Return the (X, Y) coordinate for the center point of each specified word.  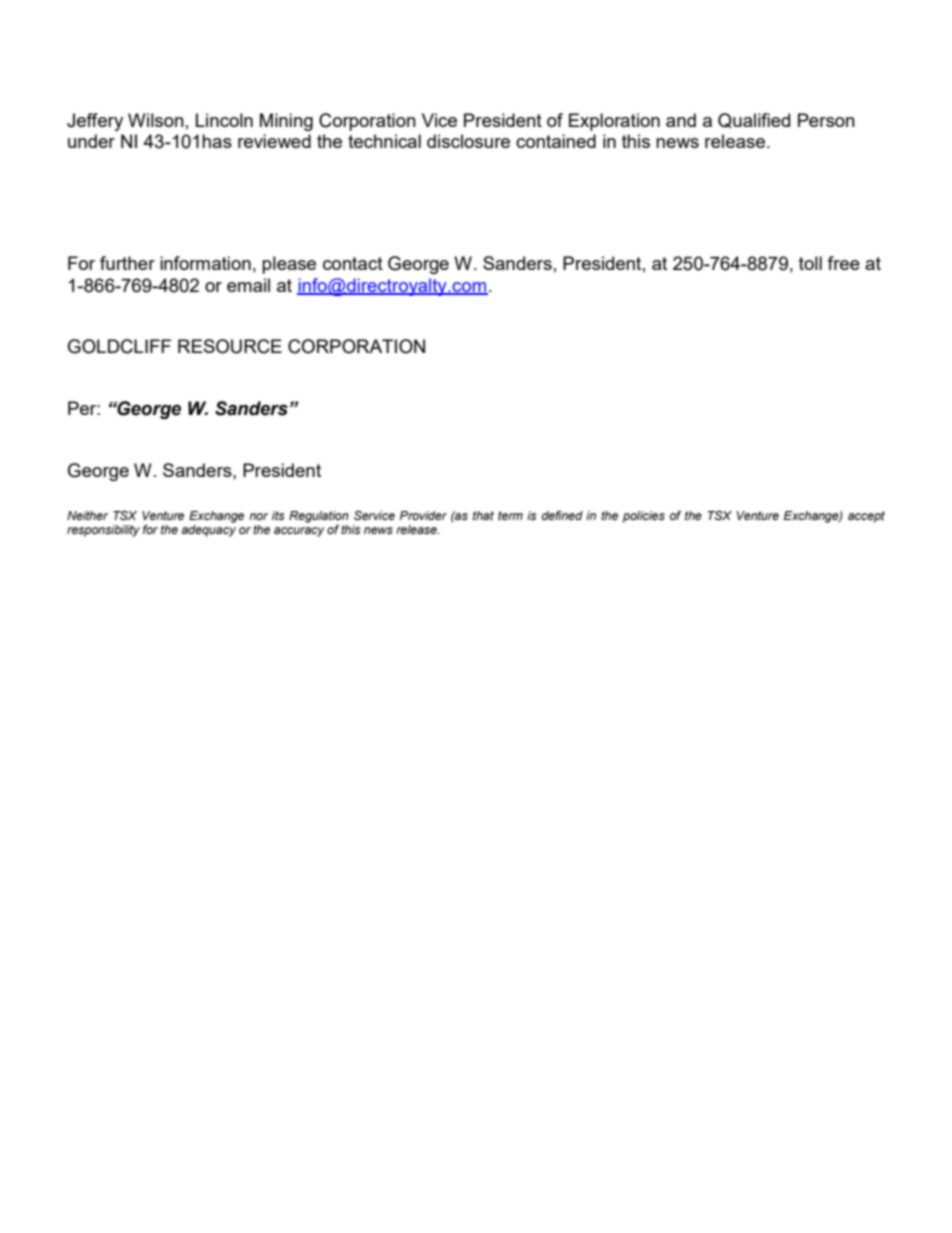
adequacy (208, 529)
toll (810, 263)
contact (353, 263)
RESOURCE (230, 346)
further (127, 263)
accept (866, 517)
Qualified (754, 120)
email (248, 285)
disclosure (468, 141)
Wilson (156, 120)
